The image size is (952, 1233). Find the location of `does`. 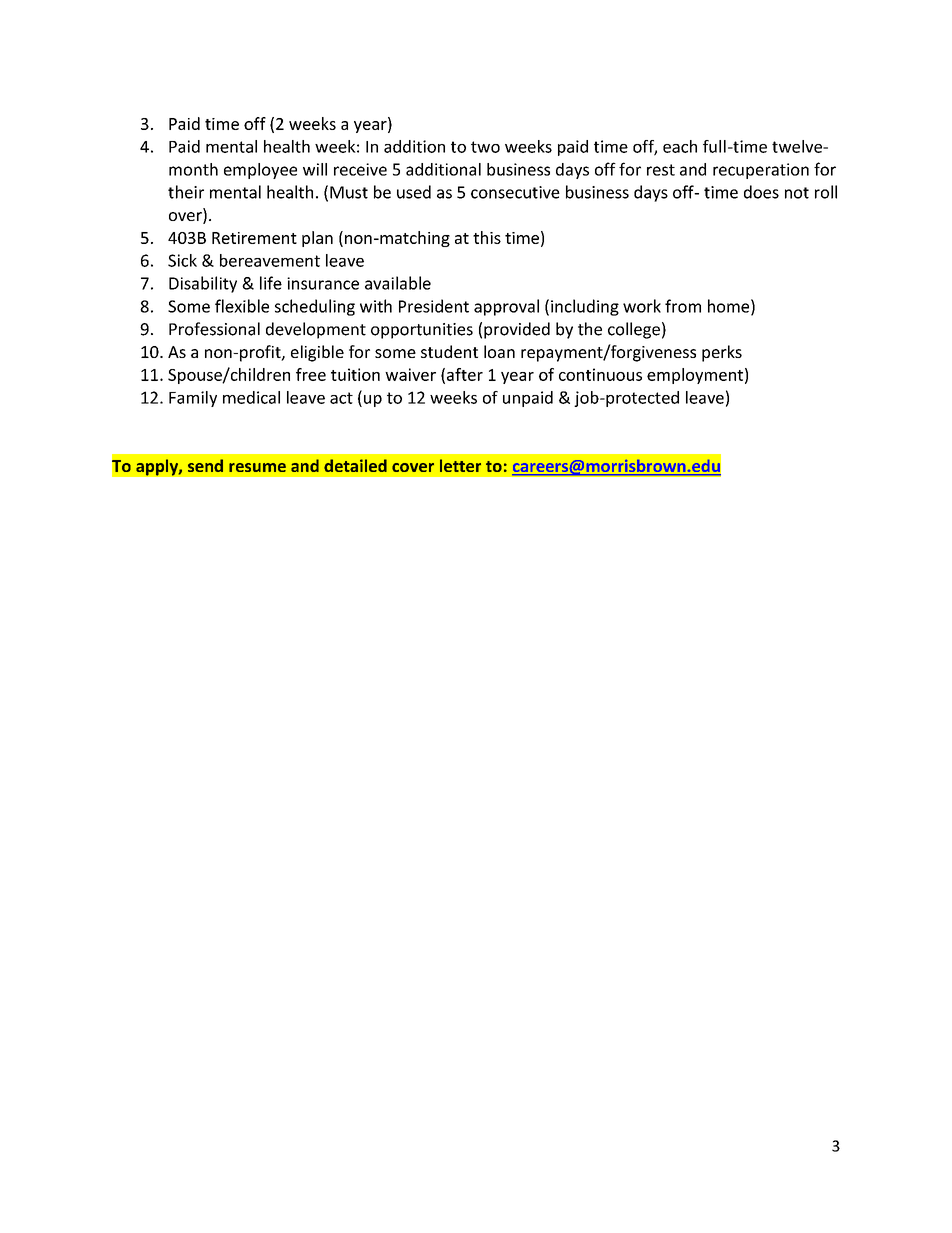

does is located at coordinates (761, 192).
